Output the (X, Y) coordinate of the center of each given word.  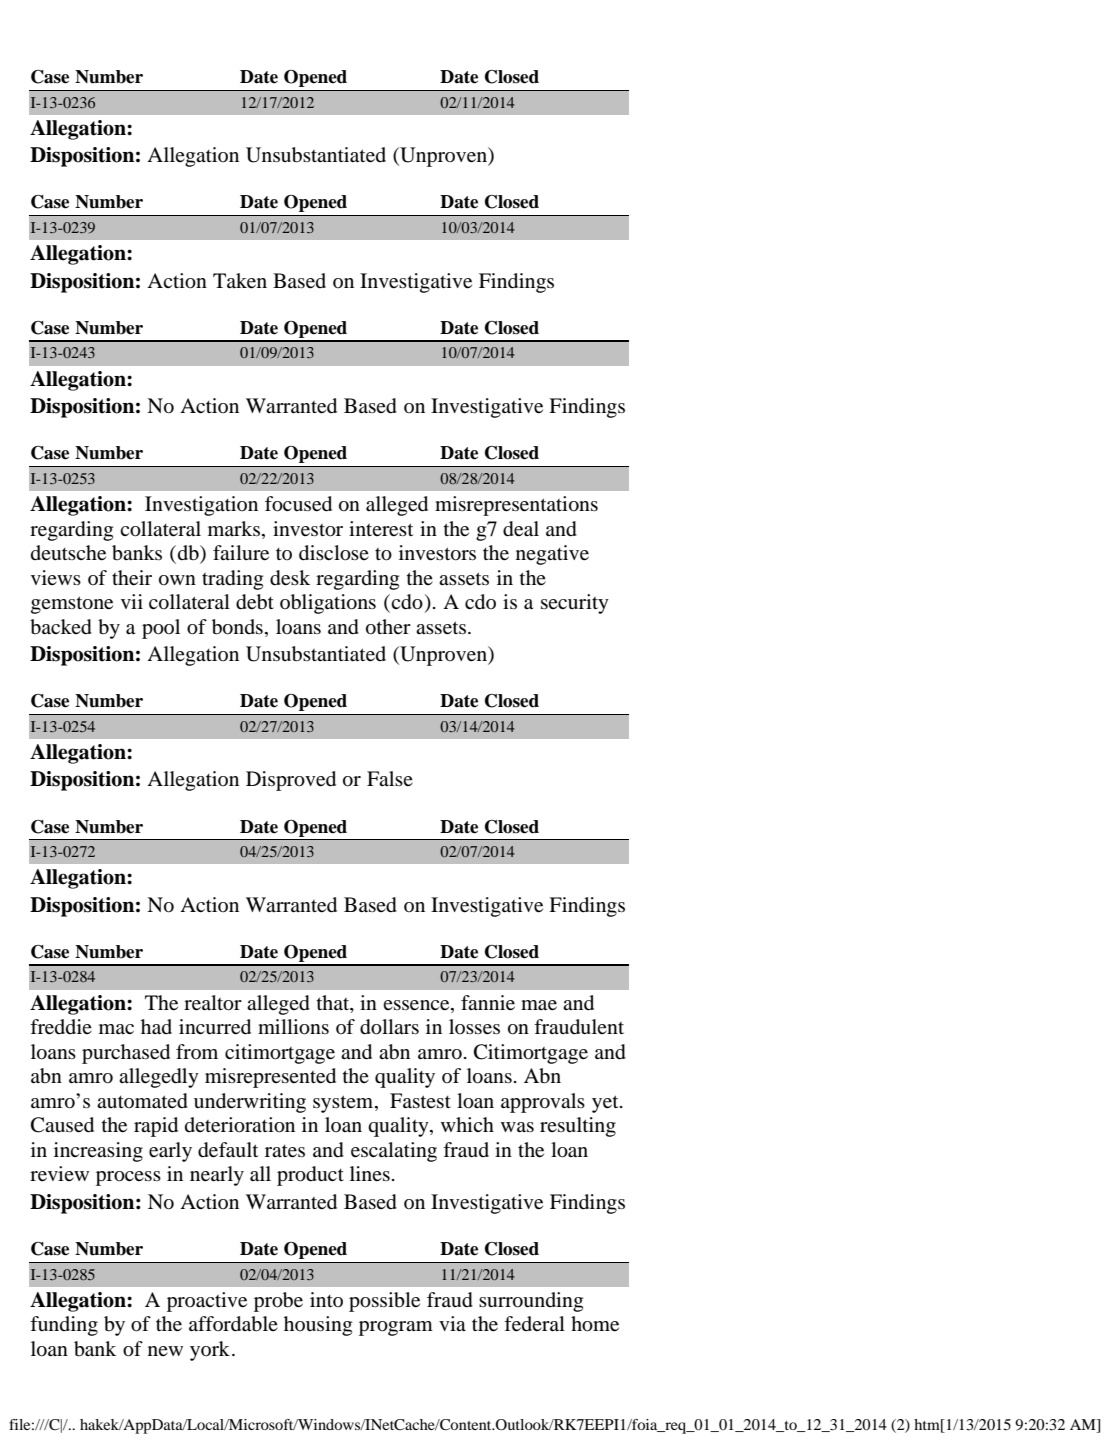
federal (534, 1324)
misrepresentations (516, 506)
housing (318, 1326)
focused (298, 504)
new (165, 1351)
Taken (240, 281)
